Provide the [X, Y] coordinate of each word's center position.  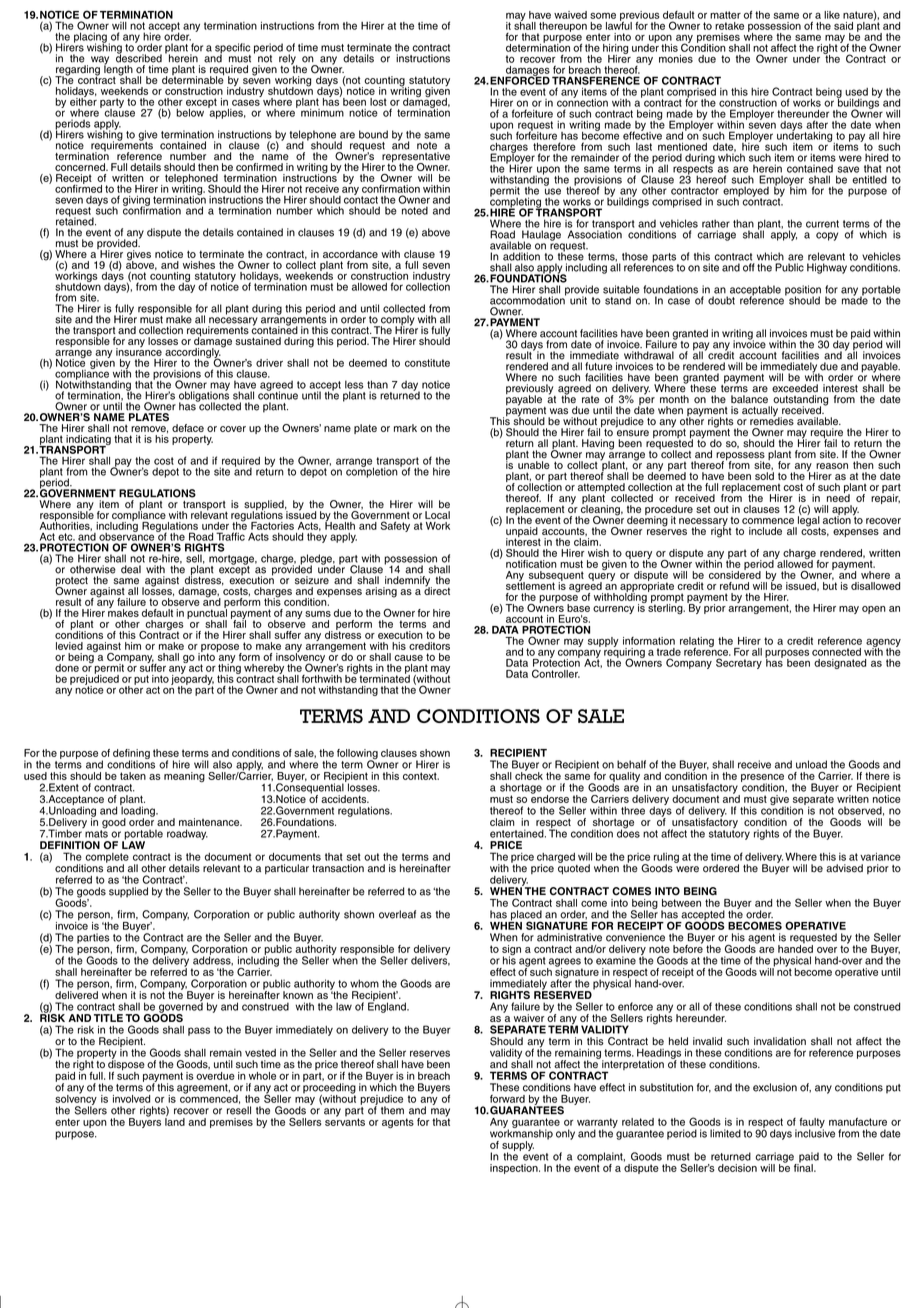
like [832, 15]
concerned [81, 167]
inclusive [815, 1132]
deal [131, 569]
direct [437, 590]
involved [131, 1099]
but [830, 586]
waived [570, 15]
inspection [515, 1169]
